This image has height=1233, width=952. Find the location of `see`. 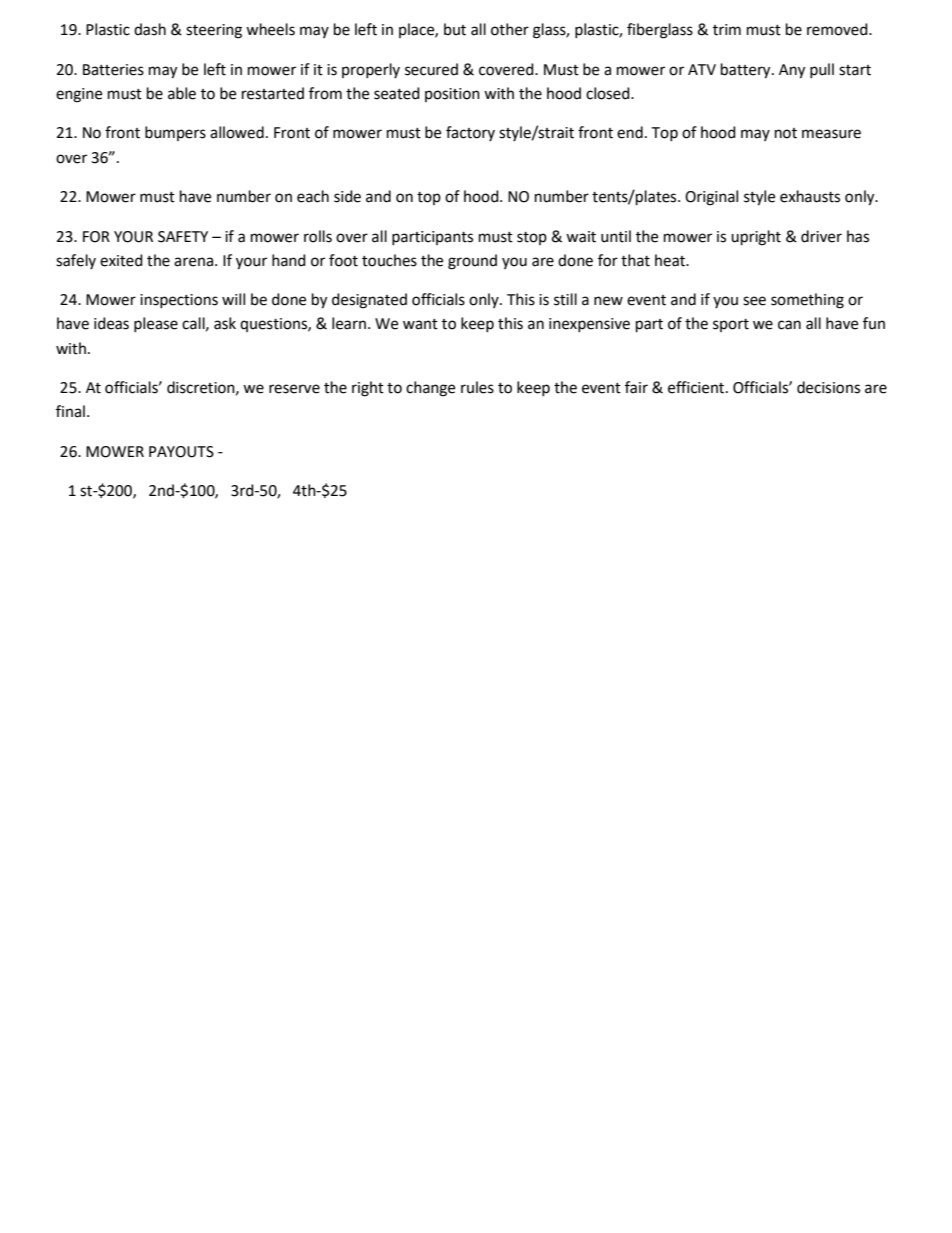

see is located at coordinates (754, 301).
